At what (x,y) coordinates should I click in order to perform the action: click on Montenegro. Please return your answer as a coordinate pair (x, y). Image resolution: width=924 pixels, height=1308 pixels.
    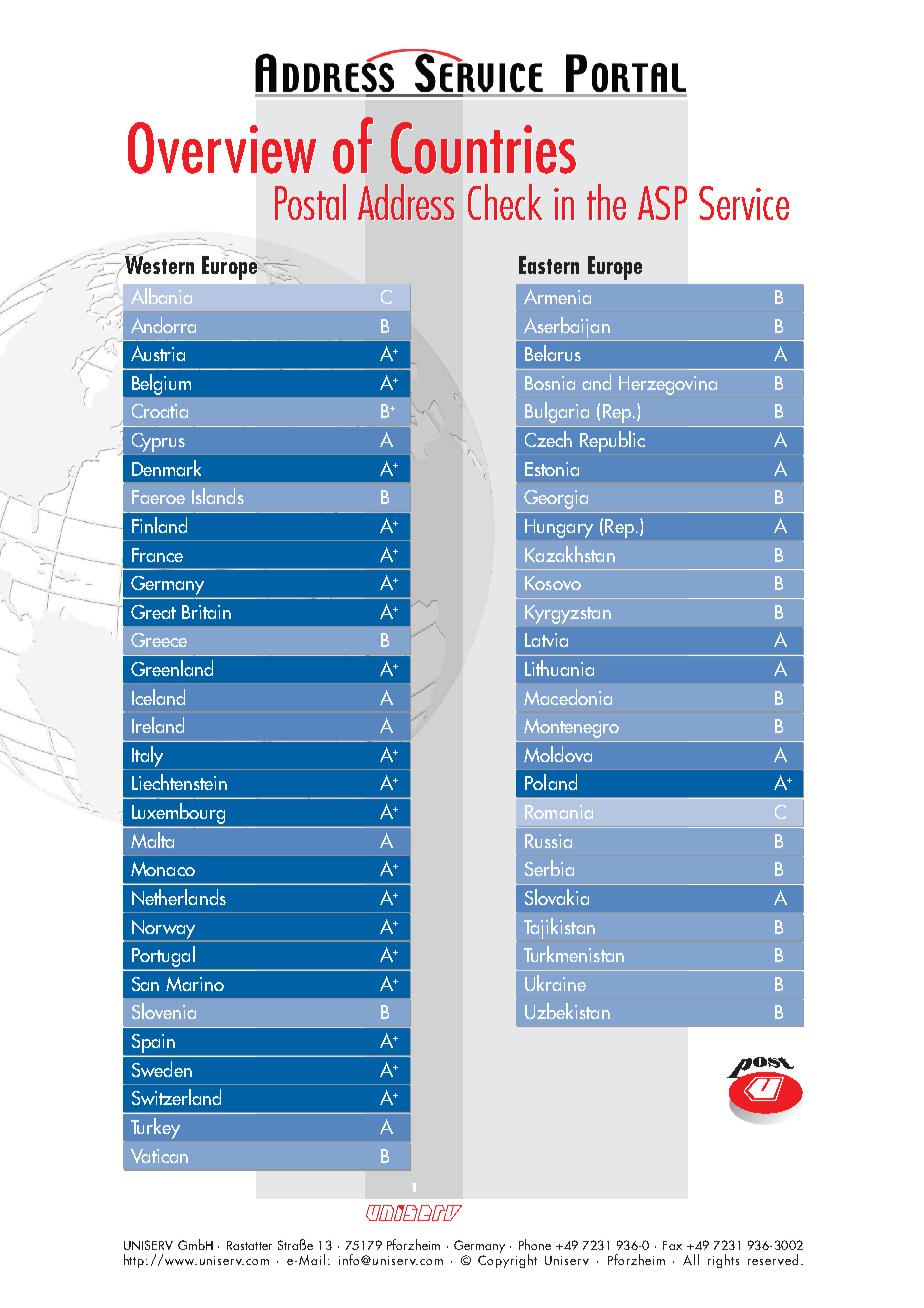
    Looking at the image, I should click on (571, 728).
